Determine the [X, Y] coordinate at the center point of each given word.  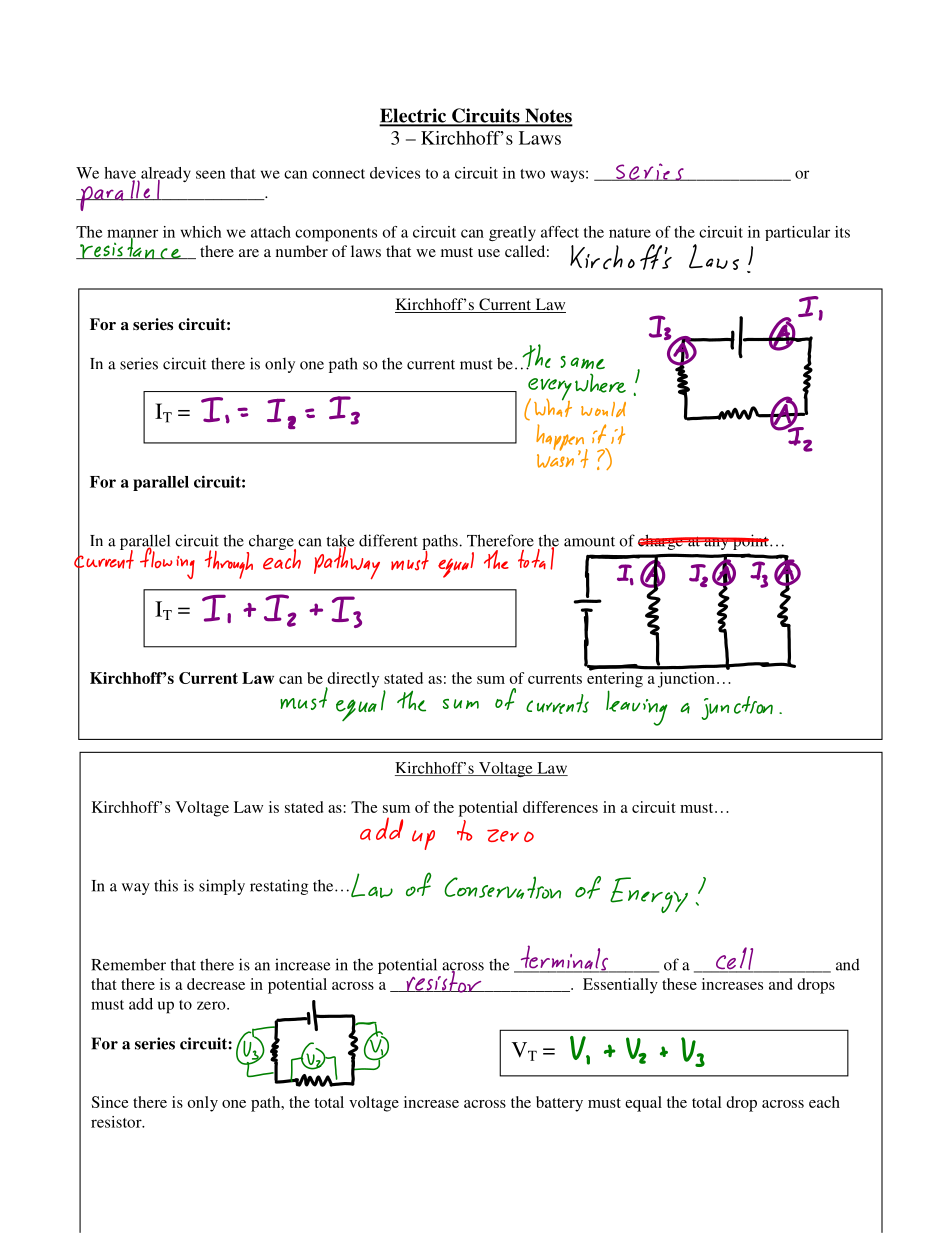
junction [686, 680]
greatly [512, 233]
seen [210, 174]
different [388, 540]
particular [797, 233]
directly [352, 681]
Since [110, 1102]
